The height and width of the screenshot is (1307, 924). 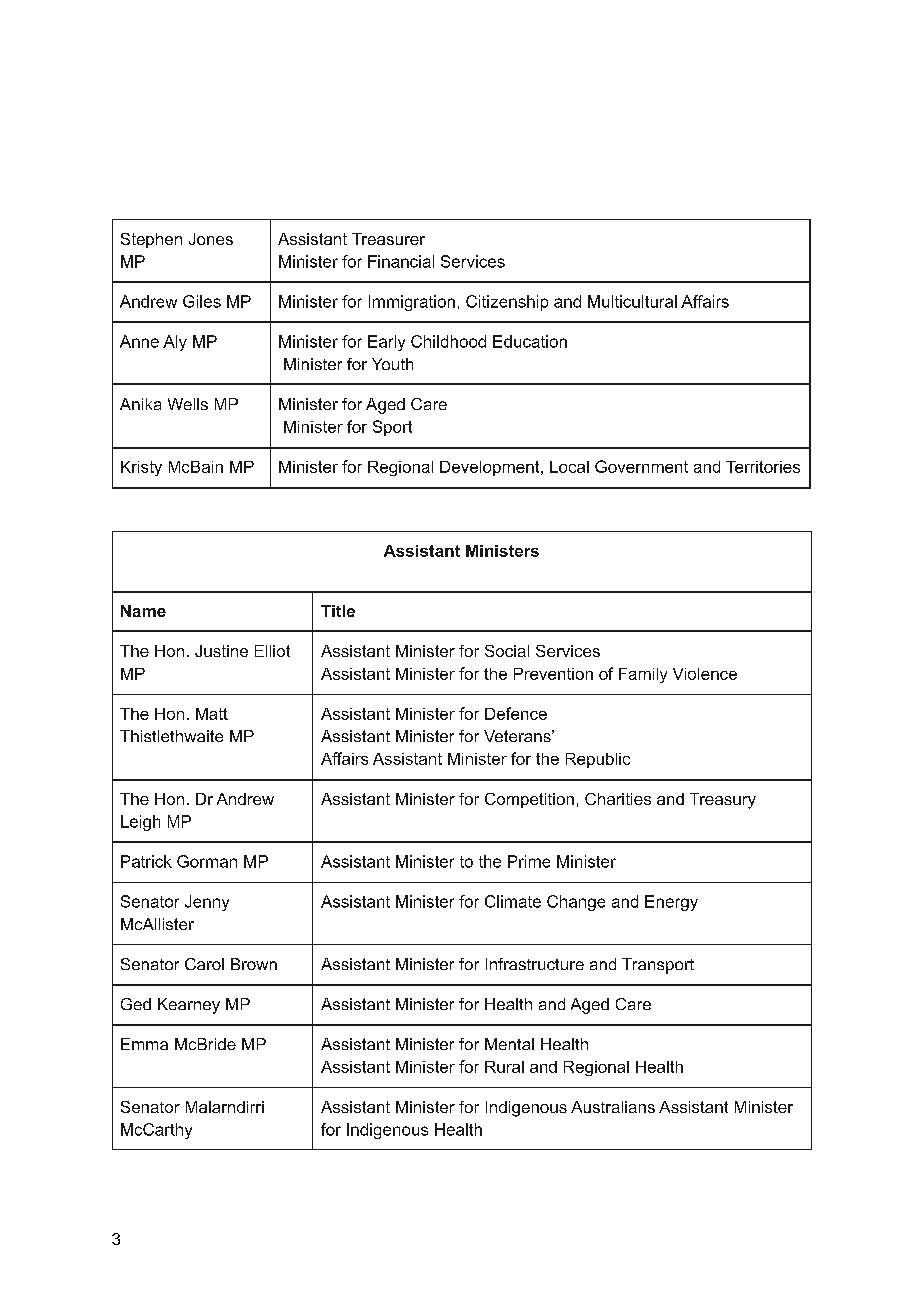 I want to click on Prime, so click(x=529, y=861).
